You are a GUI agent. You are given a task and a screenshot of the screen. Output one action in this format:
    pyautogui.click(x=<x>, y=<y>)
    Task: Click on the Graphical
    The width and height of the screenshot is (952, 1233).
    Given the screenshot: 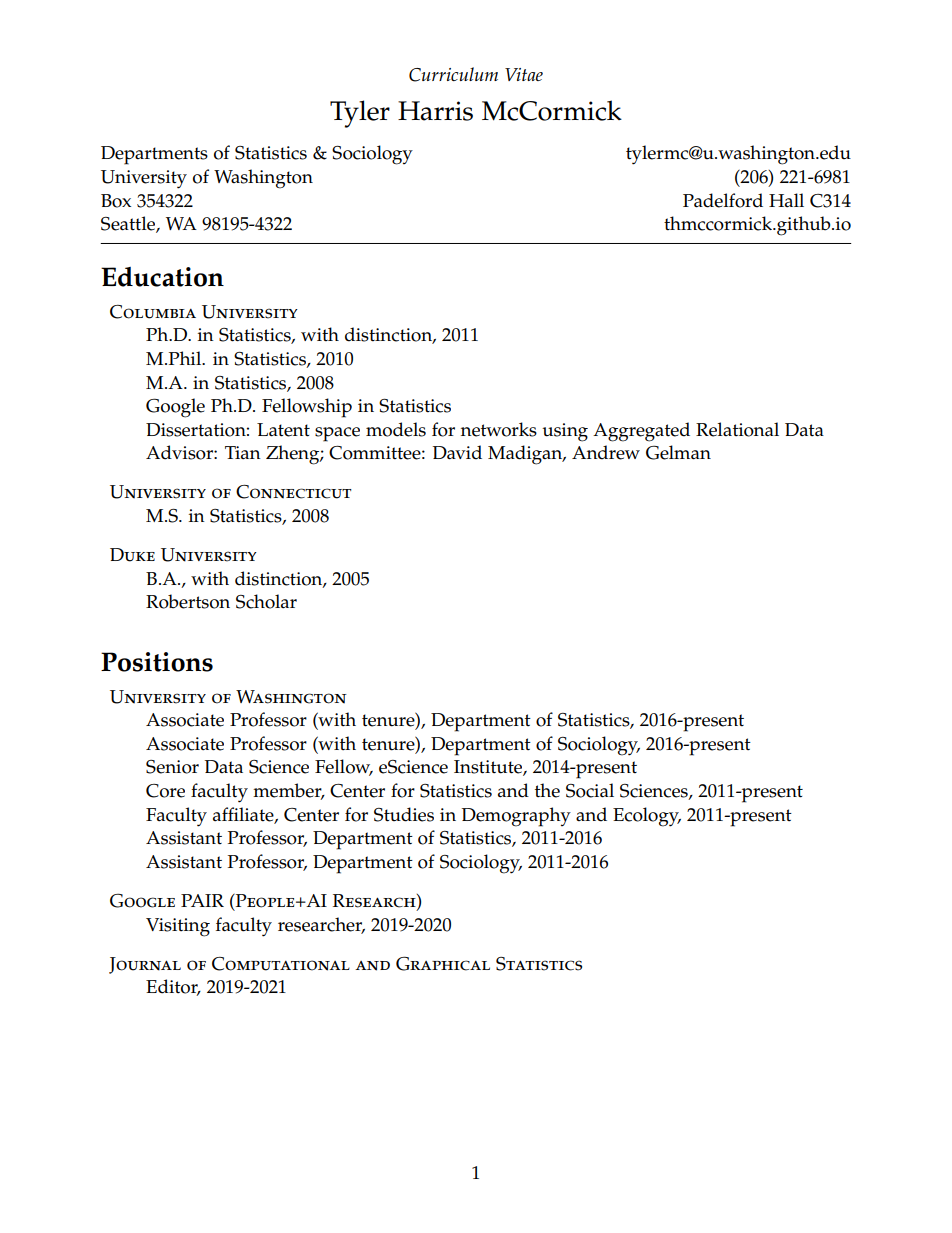 What is the action you would take?
    pyautogui.click(x=443, y=963)
